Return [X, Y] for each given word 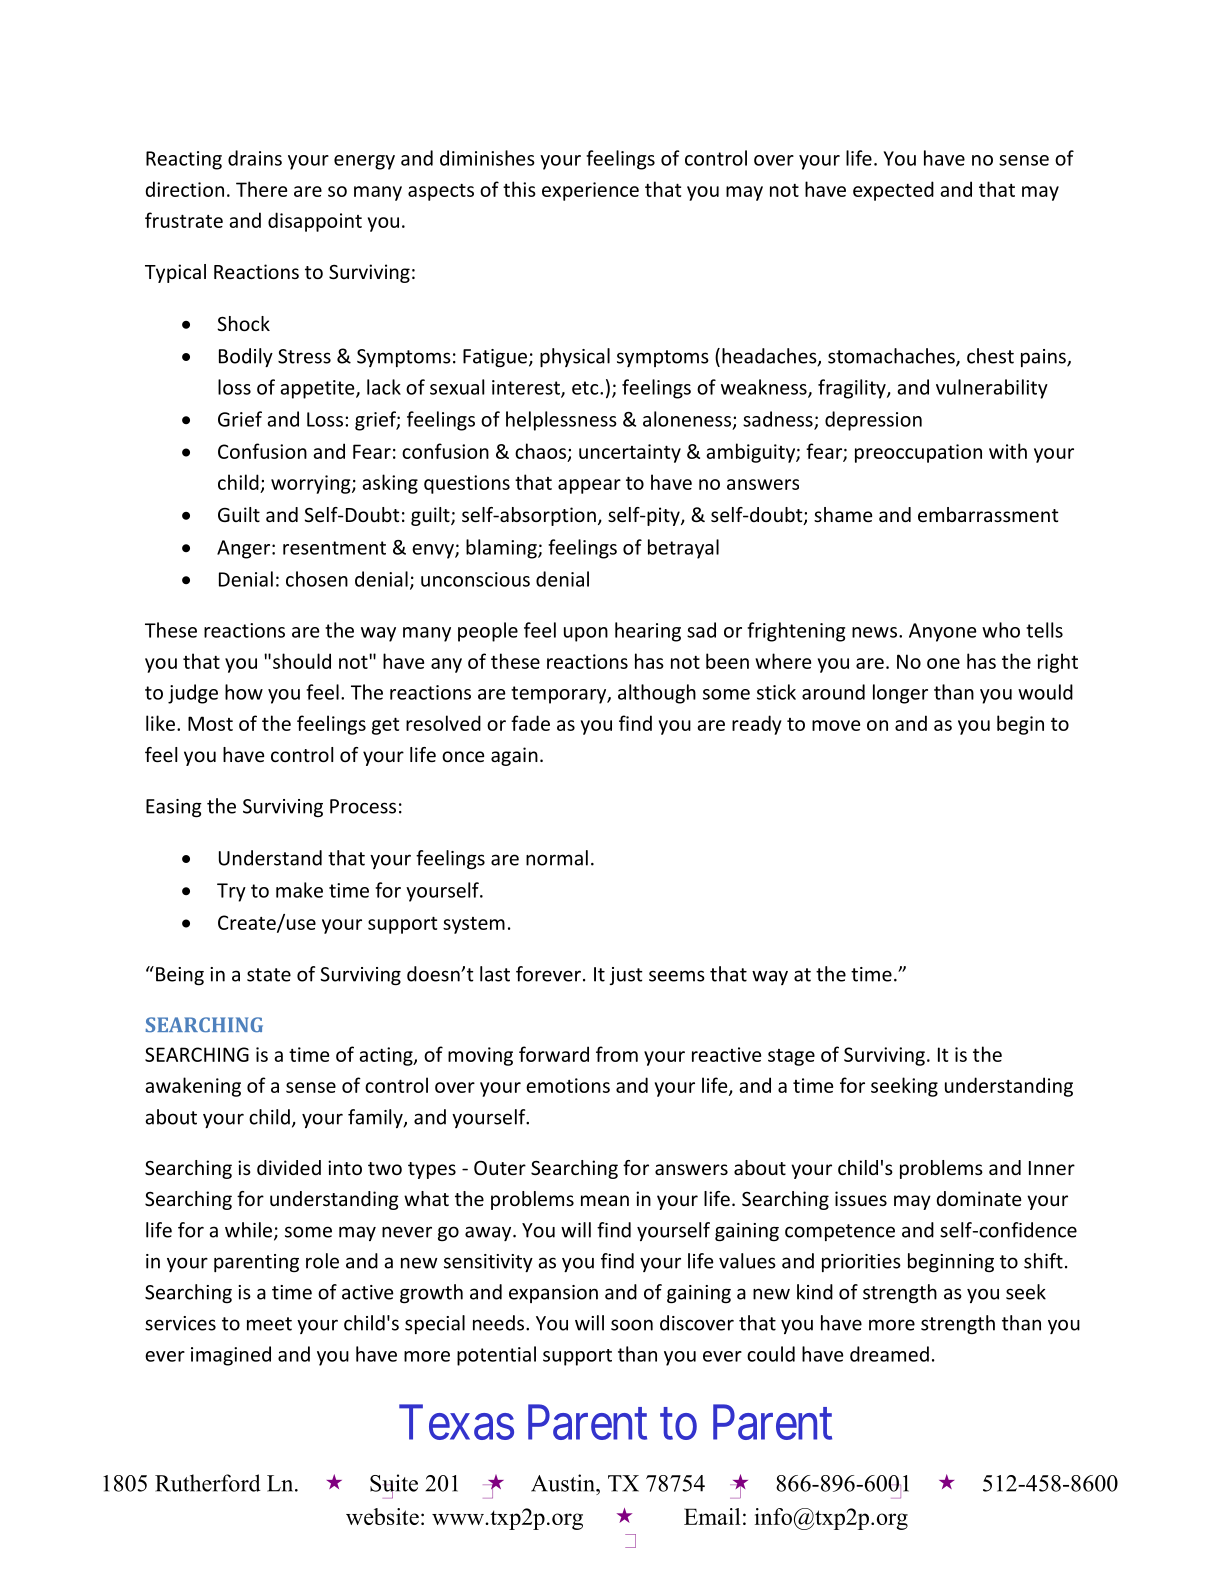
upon [586, 634]
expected [893, 191]
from [617, 1054]
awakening [193, 1087]
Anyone [943, 632]
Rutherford [208, 1483]
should [302, 661]
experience [590, 191]
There [261, 189]
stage [791, 1057]
